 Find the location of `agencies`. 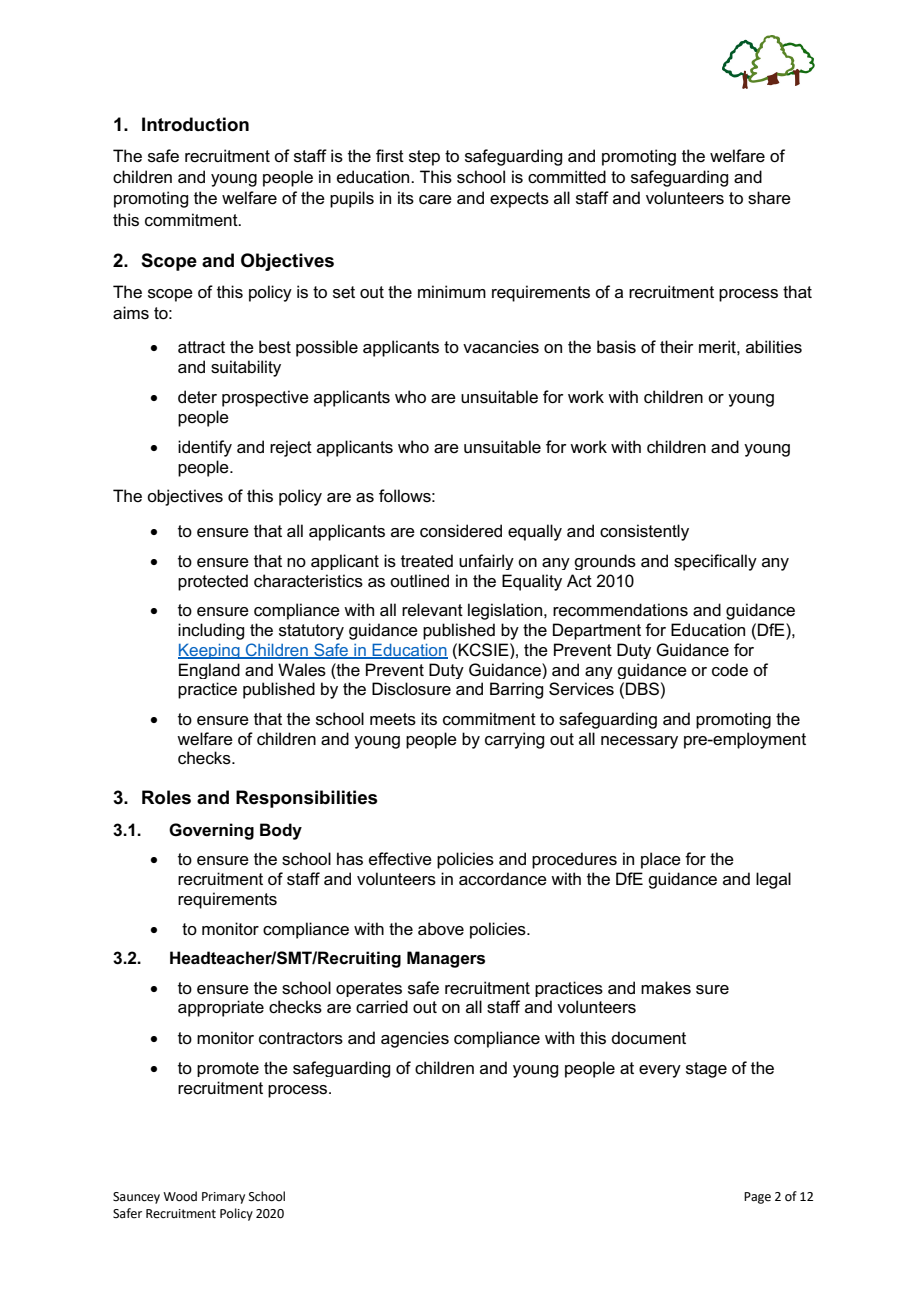

agencies is located at coordinates (415, 1039).
